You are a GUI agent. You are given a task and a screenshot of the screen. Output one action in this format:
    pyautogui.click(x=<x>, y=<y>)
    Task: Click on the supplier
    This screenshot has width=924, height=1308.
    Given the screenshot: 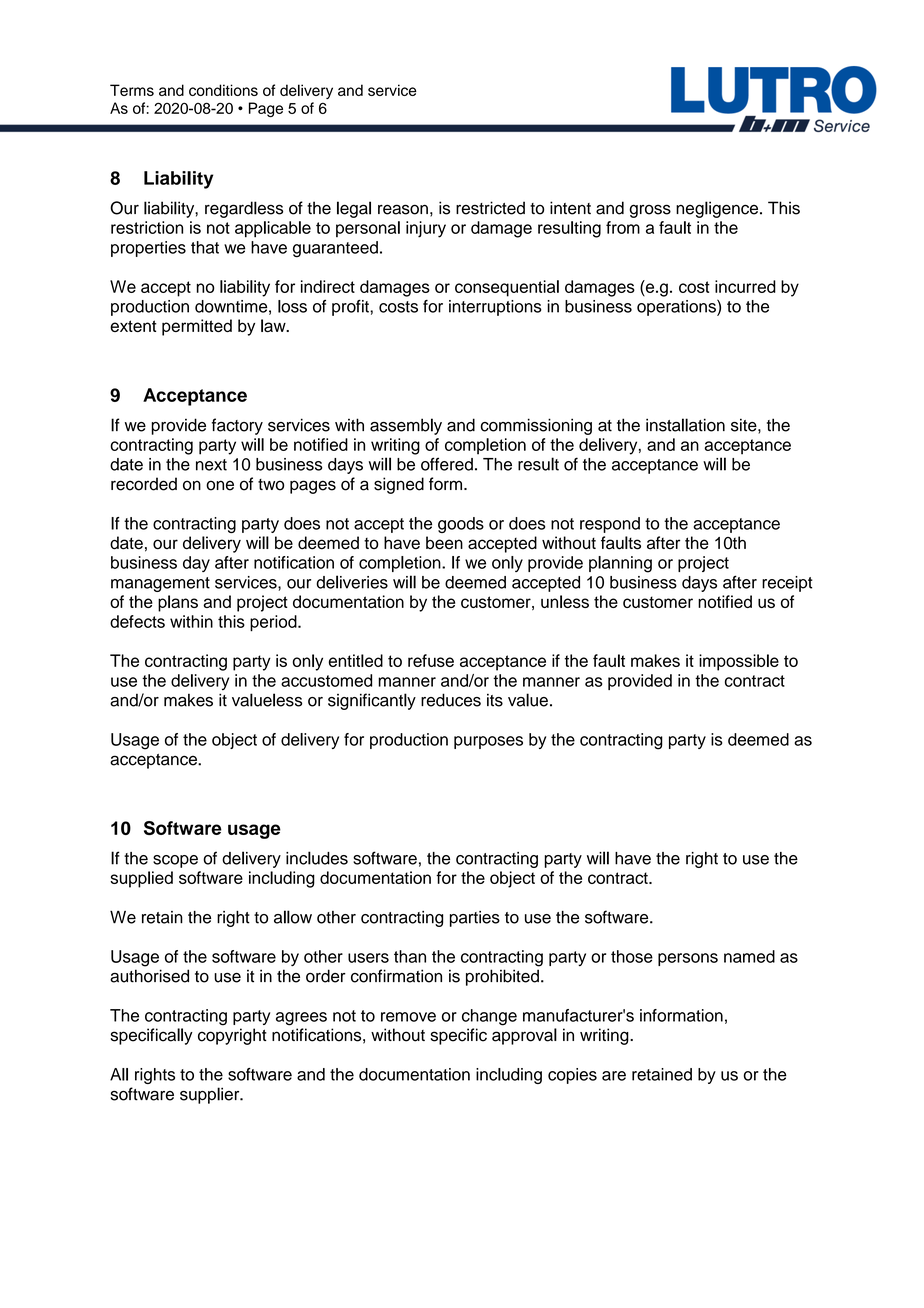 What is the action you would take?
    pyautogui.click(x=211, y=1095)
